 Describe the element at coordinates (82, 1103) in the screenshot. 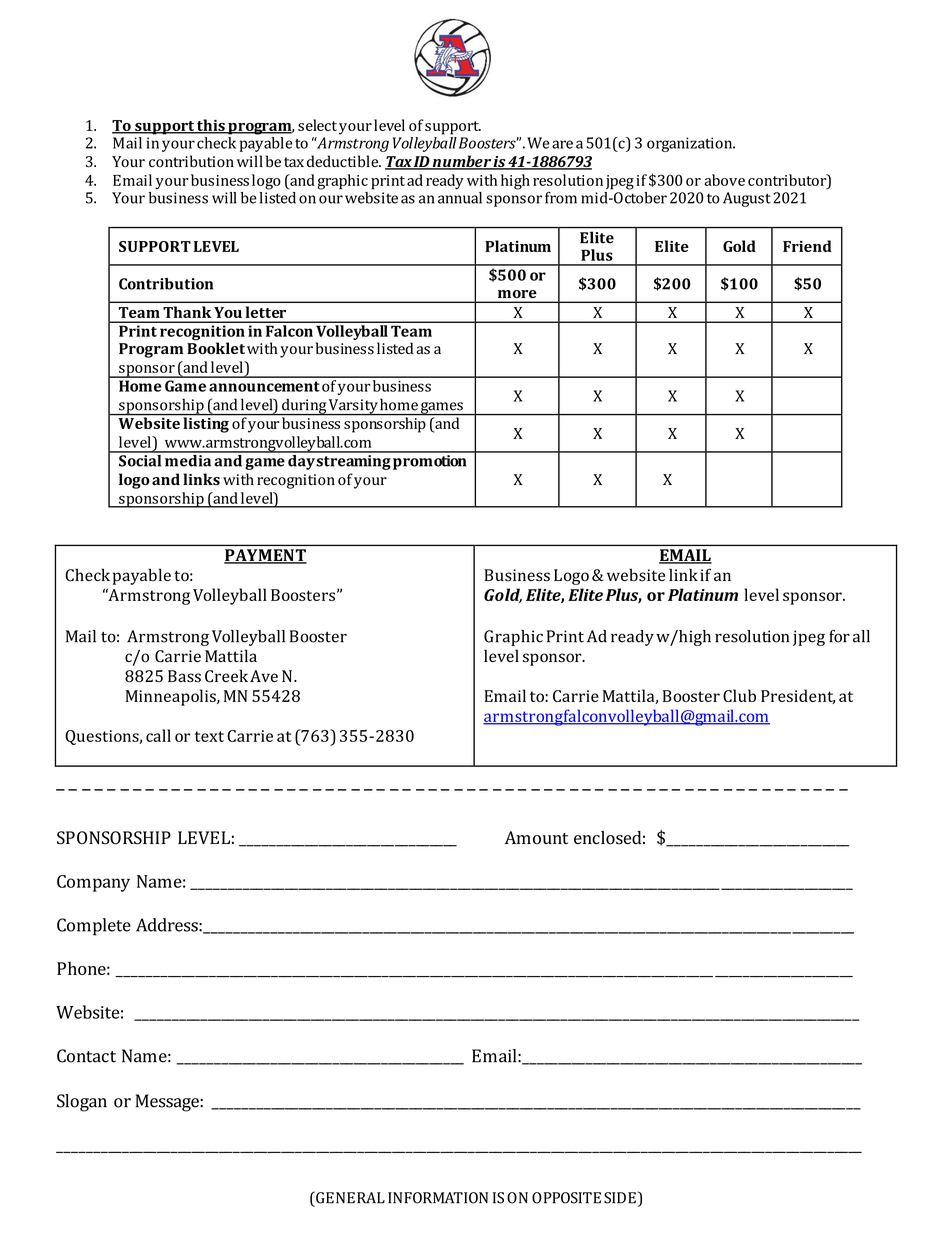

I see `Slogan` at that location.
